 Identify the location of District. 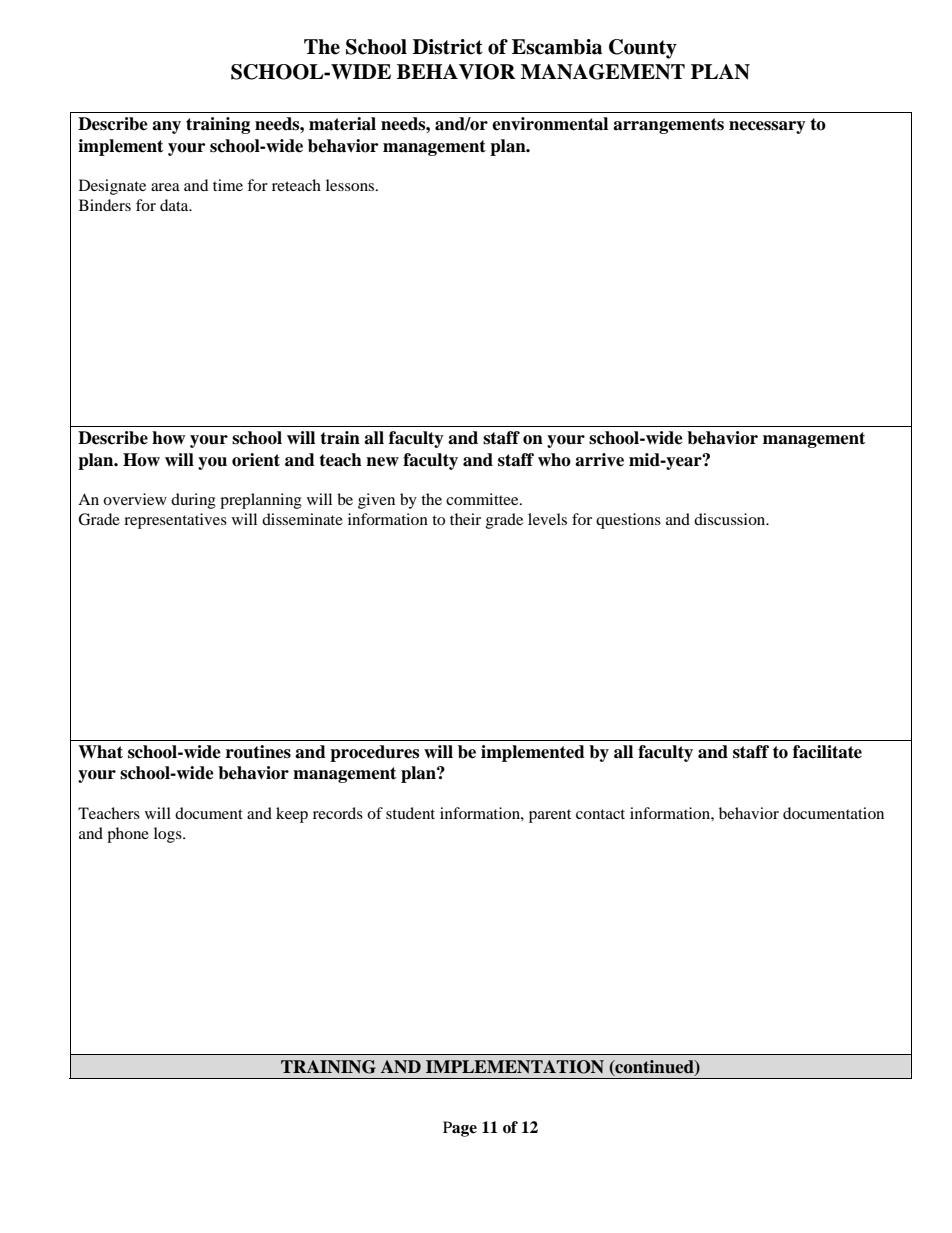
(448, 47).
